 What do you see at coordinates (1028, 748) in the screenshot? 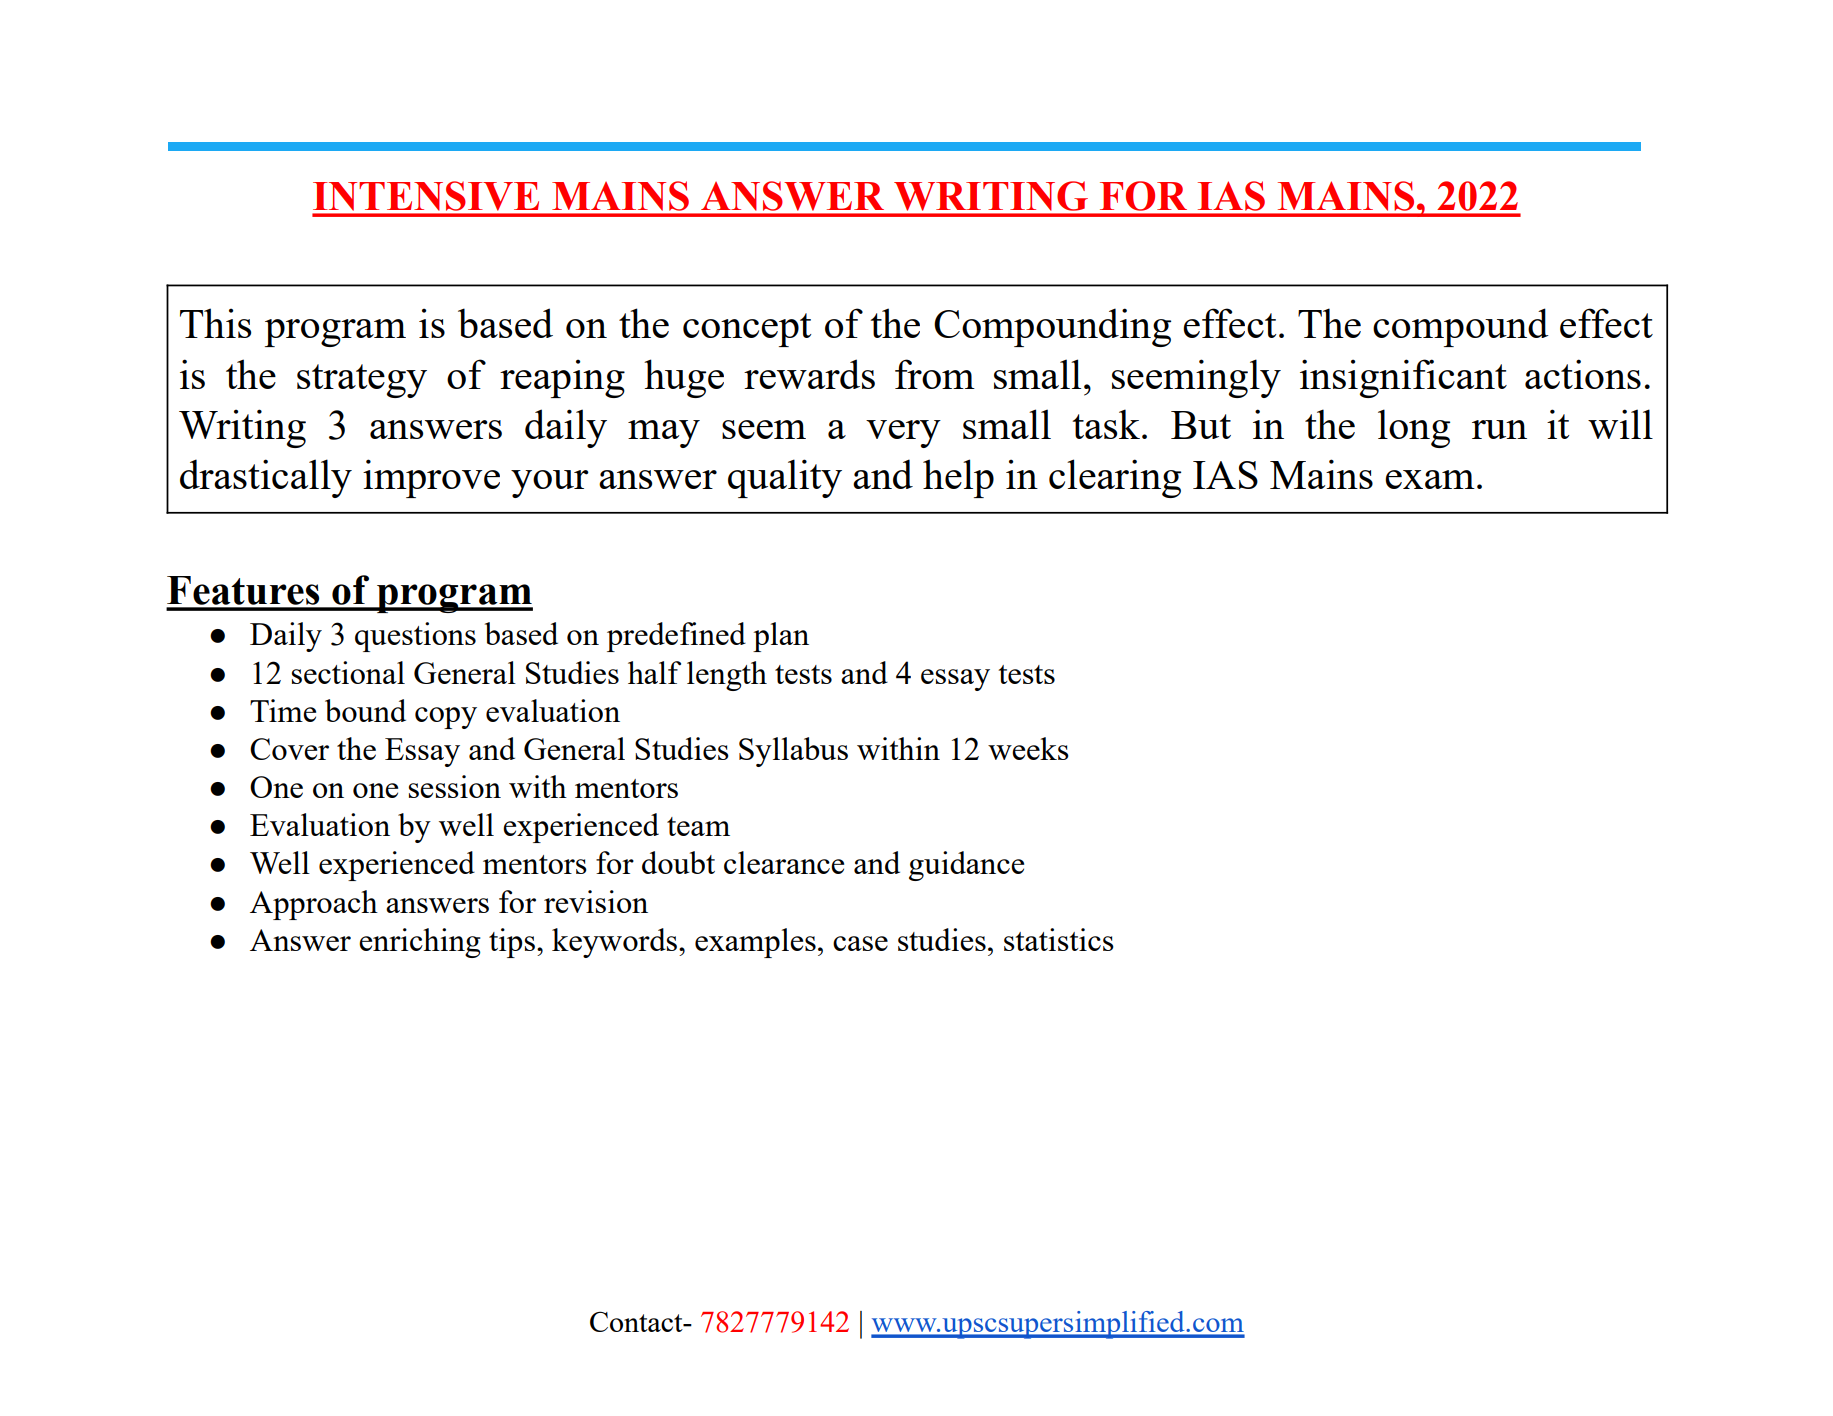
I see `weeks` at bounding box center [1028, 748].
